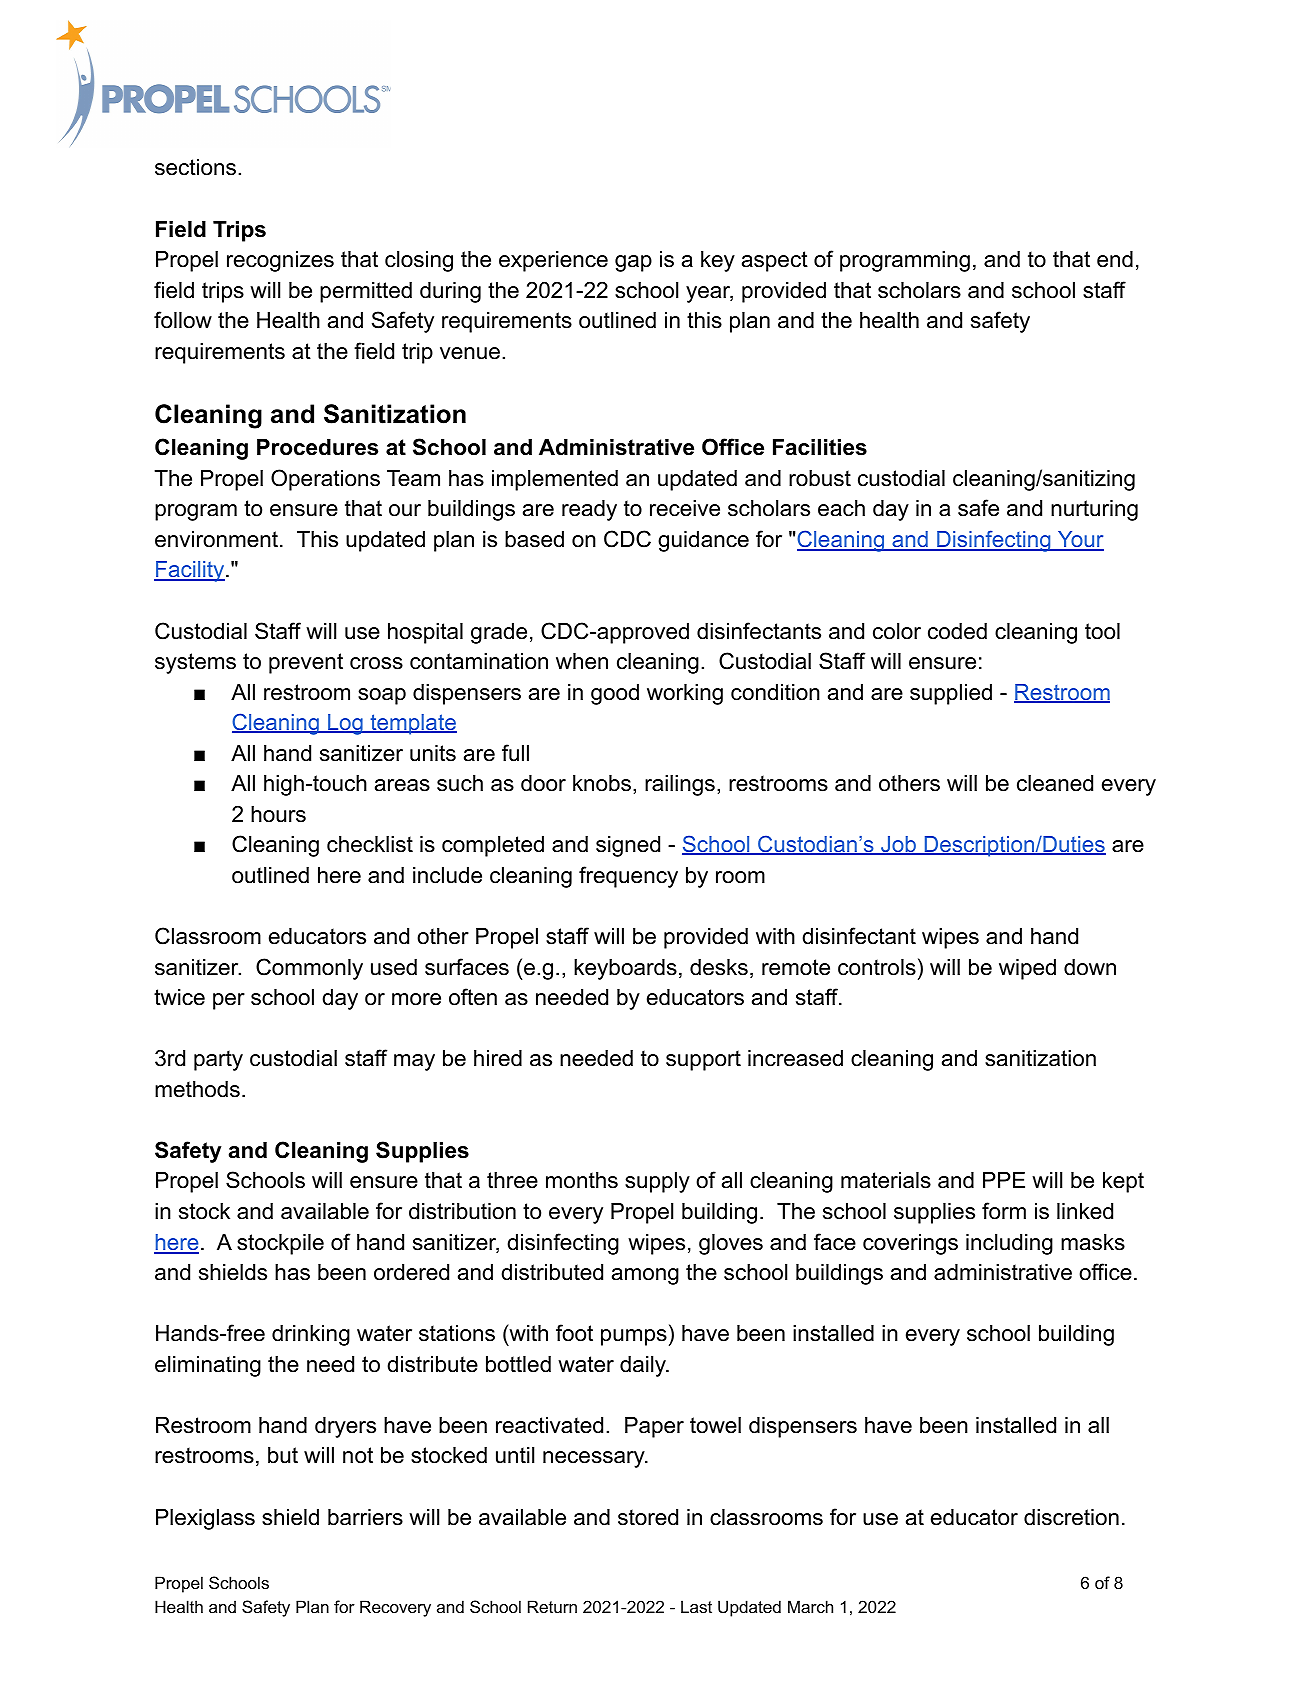  Describe the element at coordinates (280, 261) in the screenshot. I see `recognizes` at that location.
